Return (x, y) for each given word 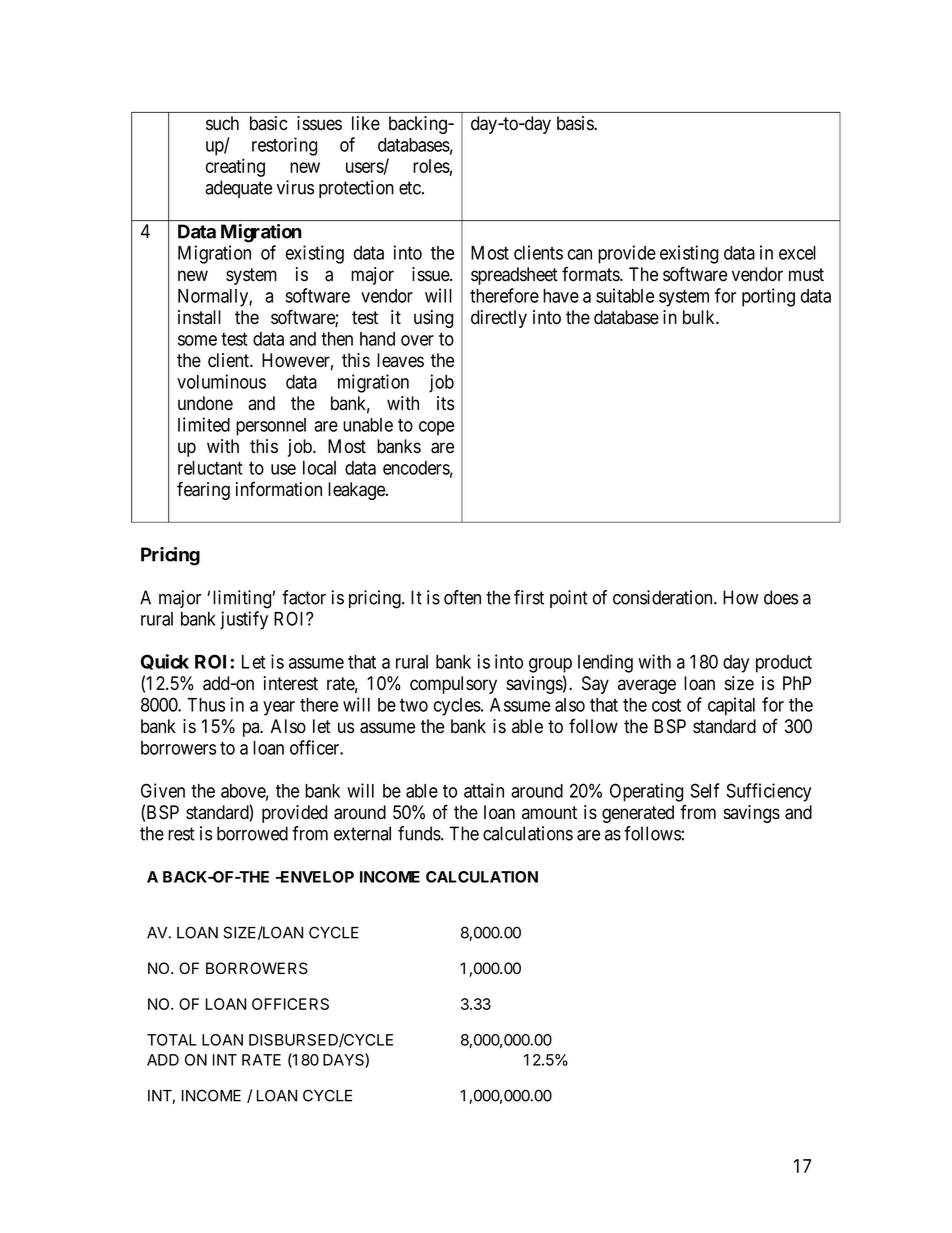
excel (797, 253)
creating (235, 167)
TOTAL (172, 1040)
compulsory (453, 685)
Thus (206, 705)
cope (436, 428)
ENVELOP (316, 877)
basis (576, 123)
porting (768, 297)
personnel (271, 427)
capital (731, 706)
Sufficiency (768, 792)
